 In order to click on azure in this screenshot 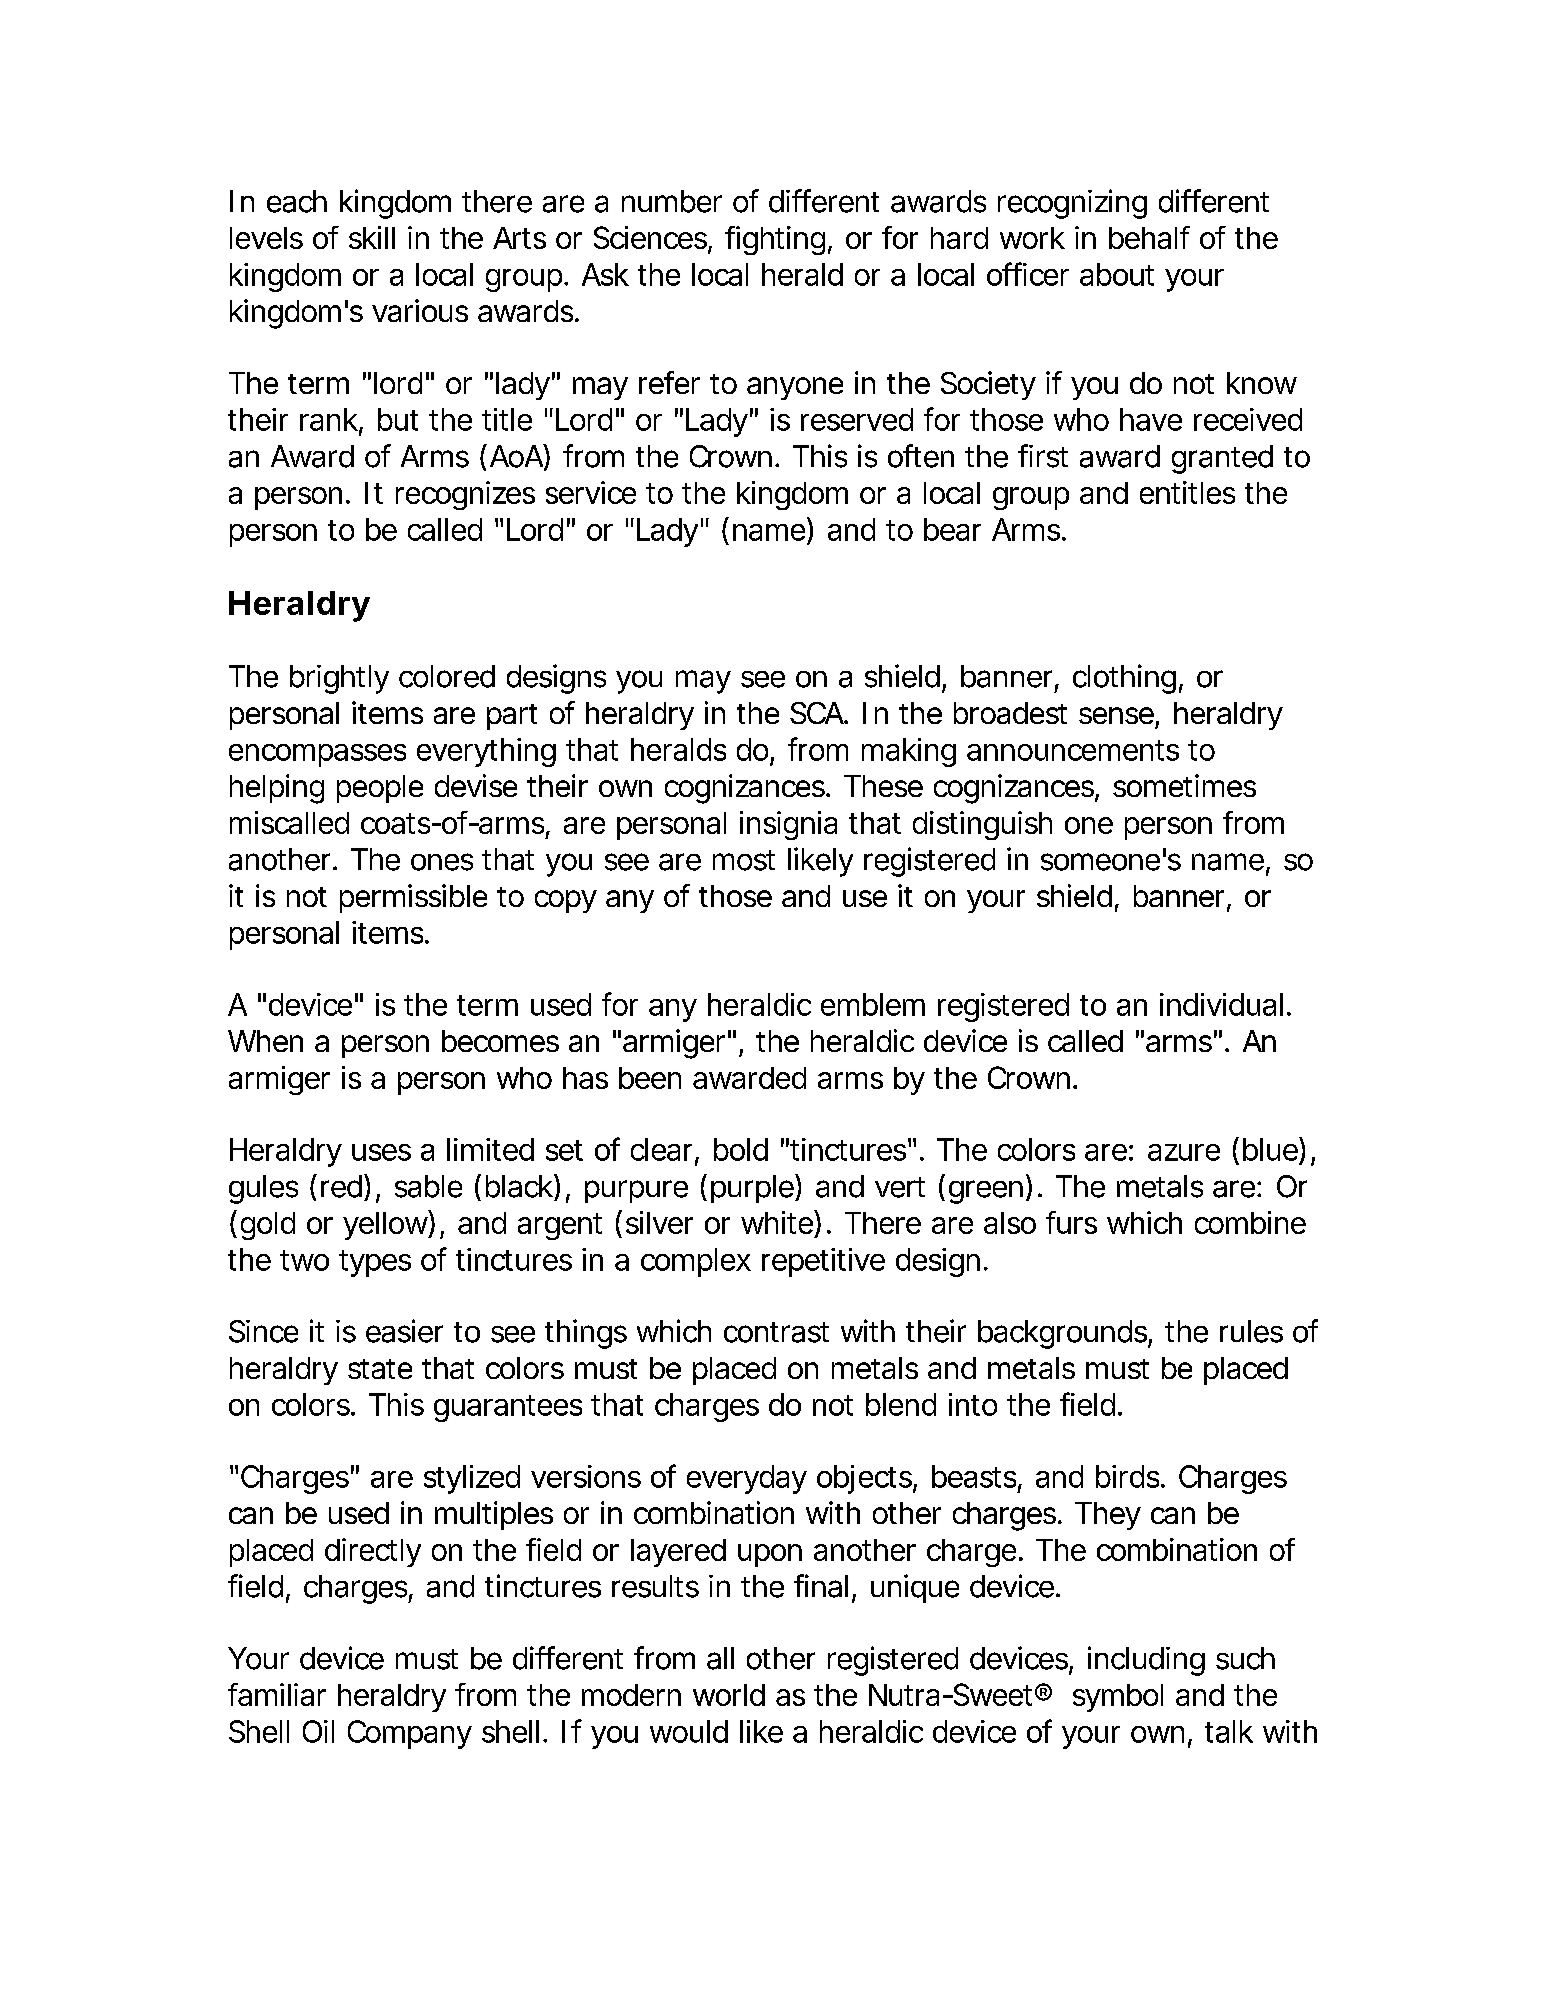, I will do `click(1184, 1152)`.
